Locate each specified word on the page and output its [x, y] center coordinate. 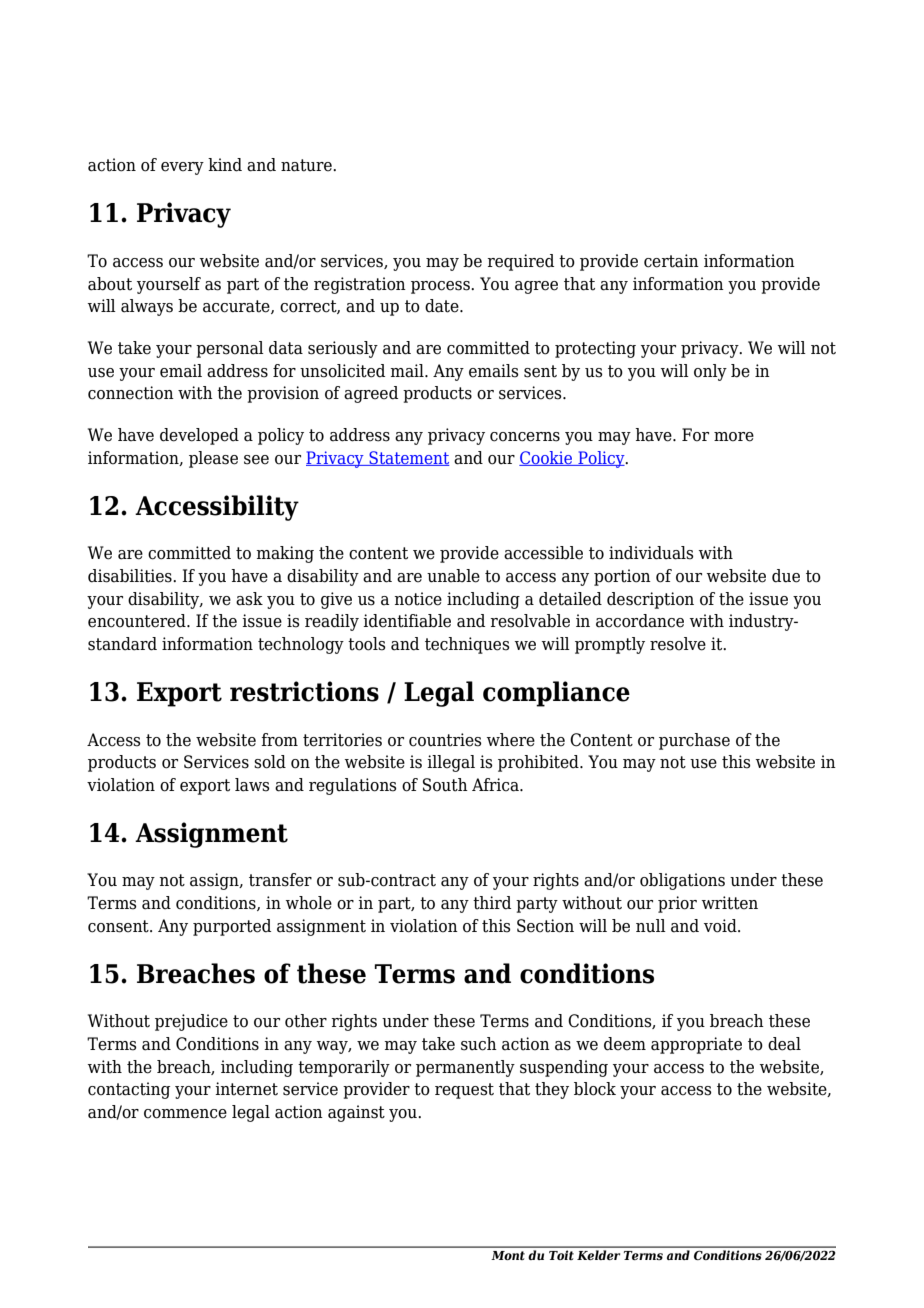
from [279, 740]
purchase [694, 741]
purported [232, 927]
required [520, 262]
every [182, 168]
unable [453, 576]
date [443, 306]
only [710, 372]
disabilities [131, 576]
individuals [651, 553]
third [492, 903]
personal [230, 349]
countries [445, 740]
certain [671, 261]
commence [185, 1114]
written [730, 903]
